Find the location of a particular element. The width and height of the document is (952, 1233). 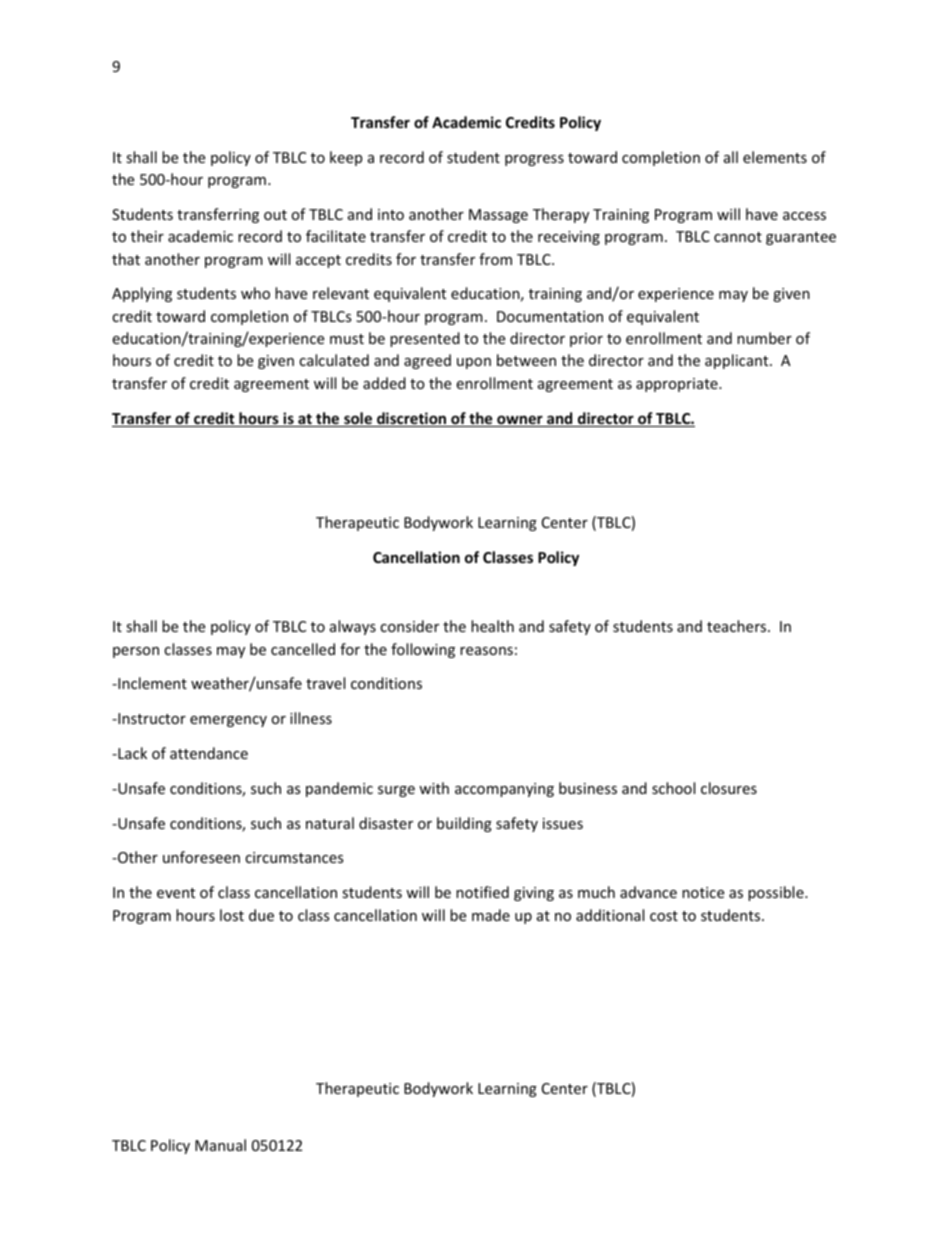

reasons is located at coordinates (486, 651).
